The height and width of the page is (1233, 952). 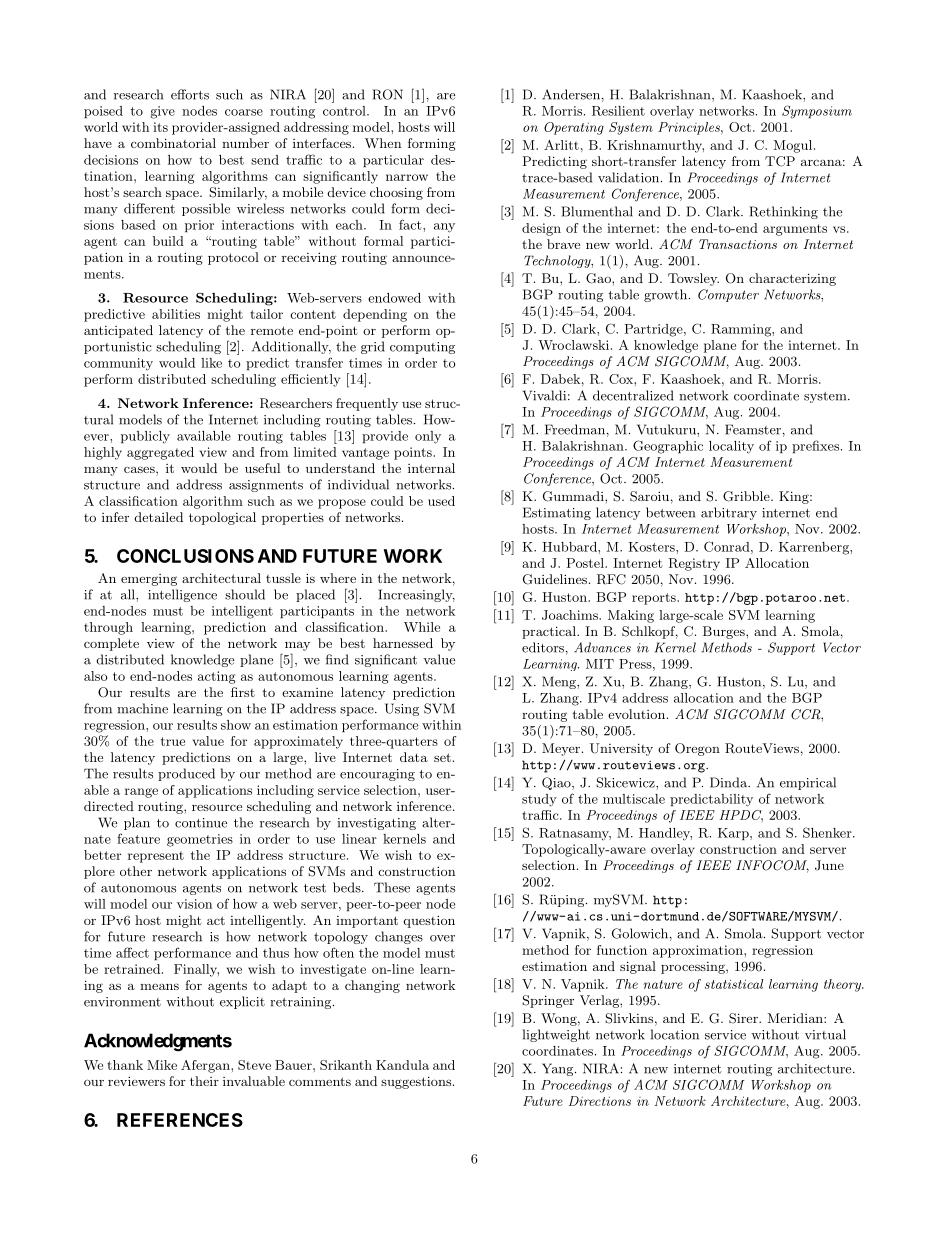 What do you see at coordinates (694, 564) in the page?
I see `Registry` at bounding box center [694, 564].
